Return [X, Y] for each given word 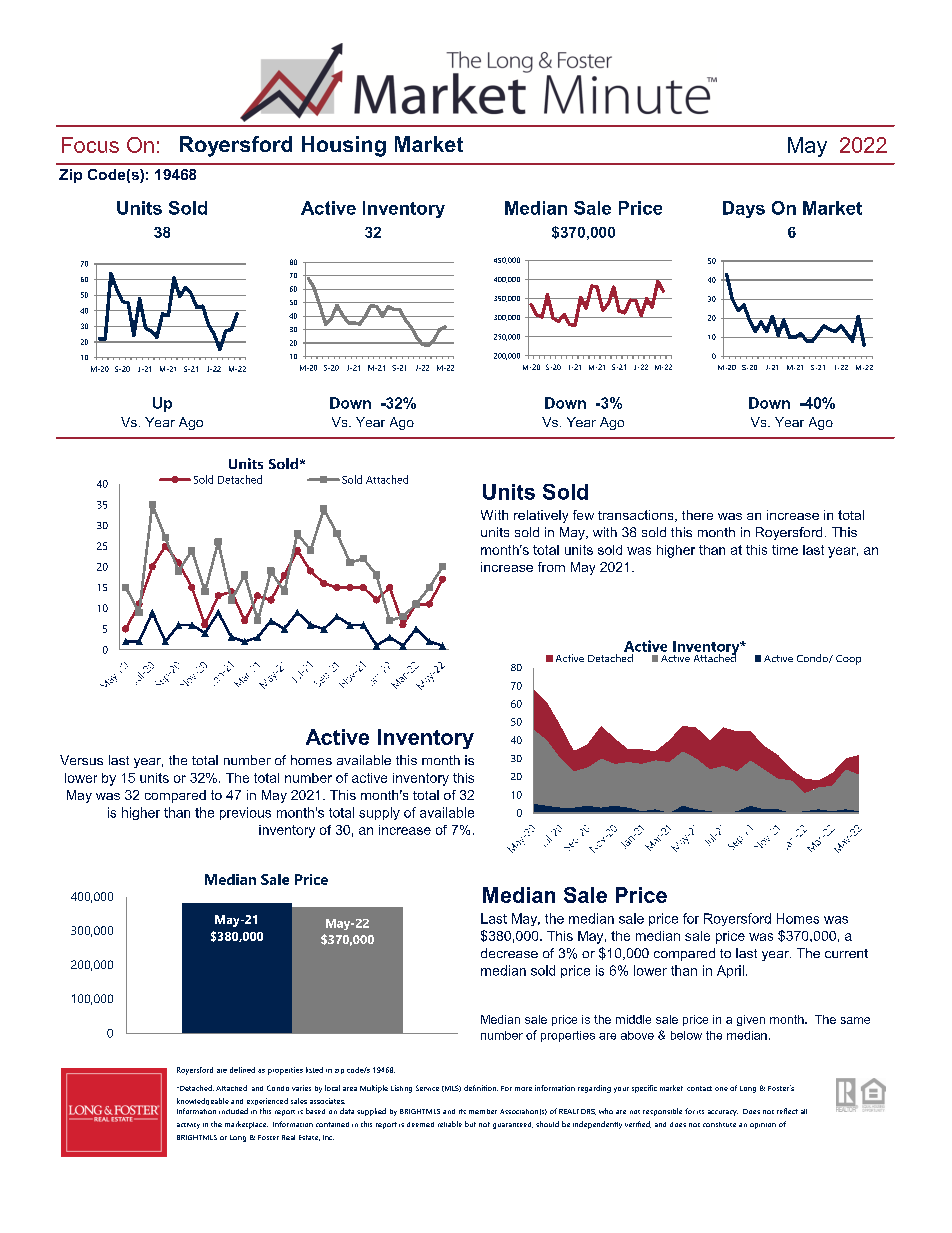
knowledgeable [203, 1101]
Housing [344, 146]
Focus [90, 145]
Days [744, 209]
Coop [848, 660]
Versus [81, 760]
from [551, 567]
